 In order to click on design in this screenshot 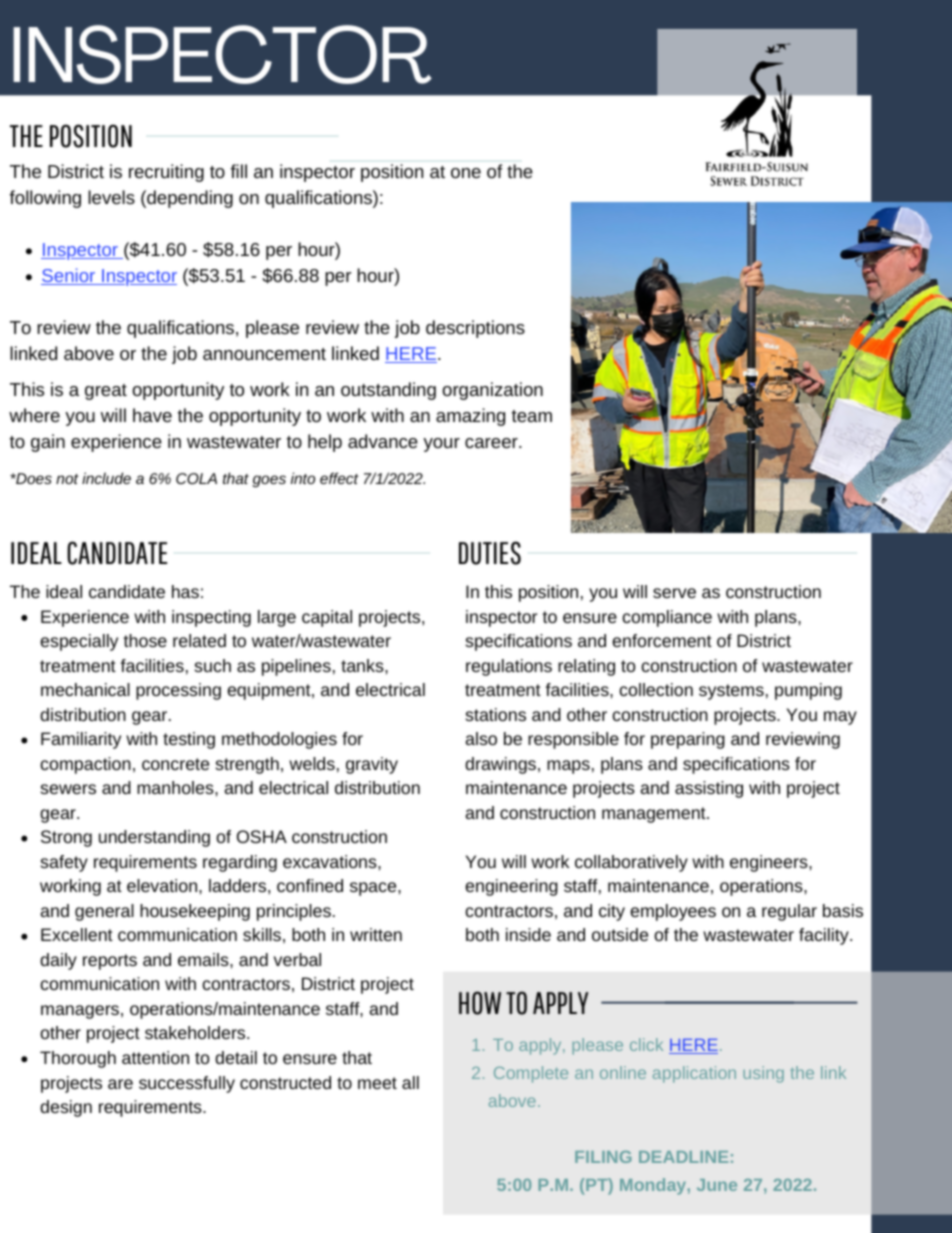, I will do `click(66, 1108)`.
